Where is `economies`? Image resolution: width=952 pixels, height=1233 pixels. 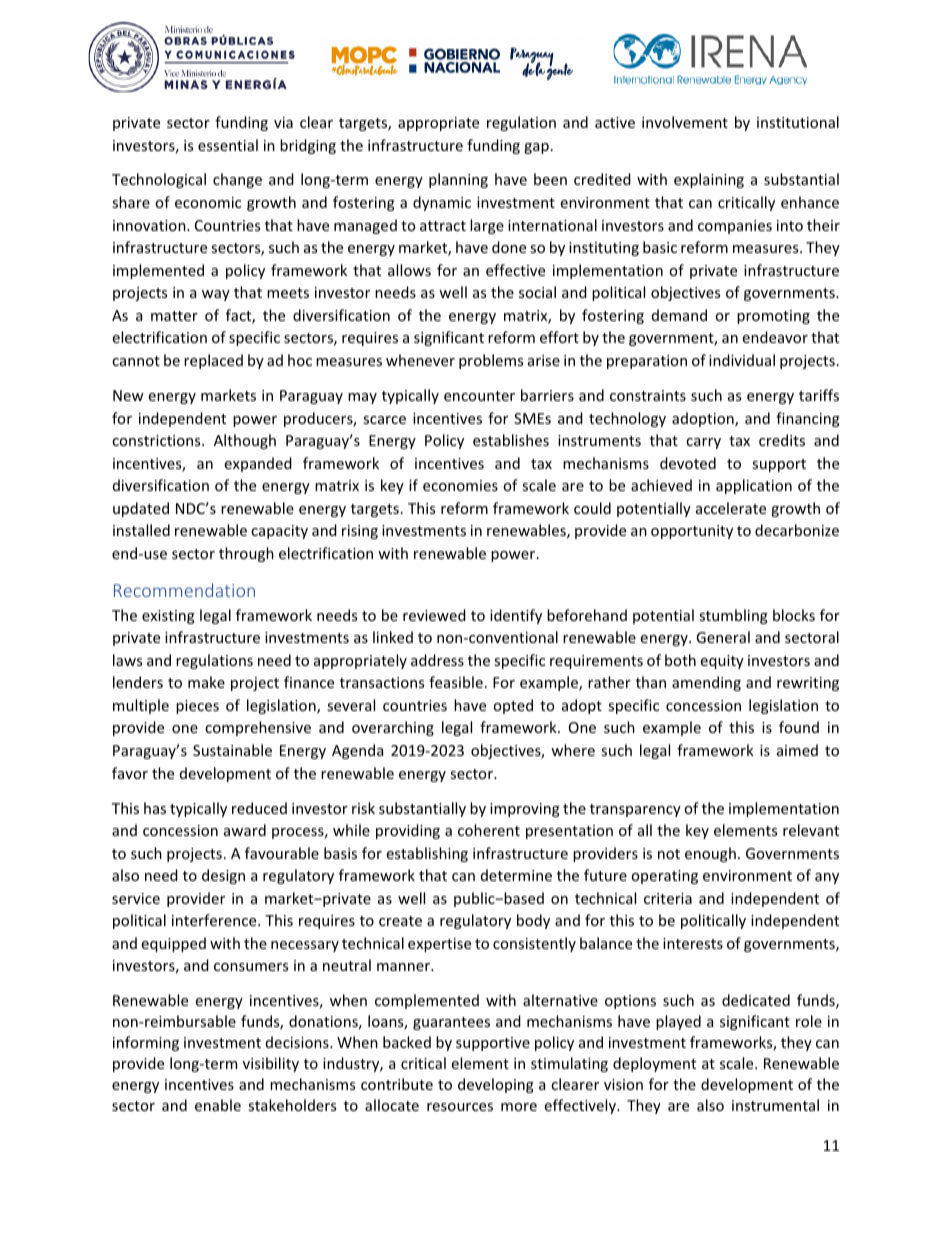 economies is located at coordinates (460, 485).
